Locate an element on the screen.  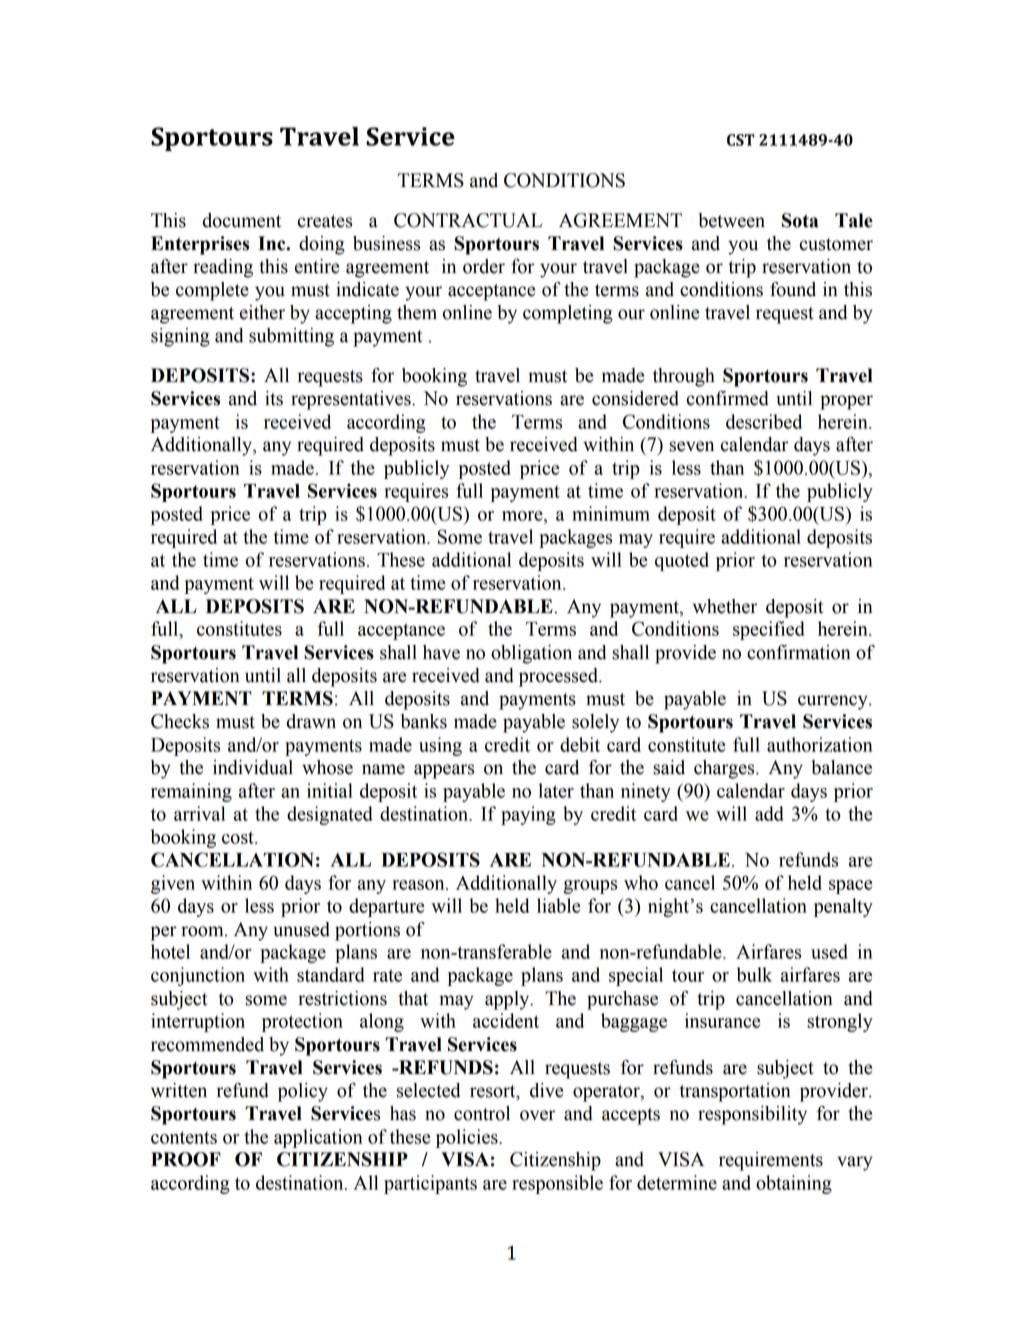
room is located at coordinates (203, 931).
